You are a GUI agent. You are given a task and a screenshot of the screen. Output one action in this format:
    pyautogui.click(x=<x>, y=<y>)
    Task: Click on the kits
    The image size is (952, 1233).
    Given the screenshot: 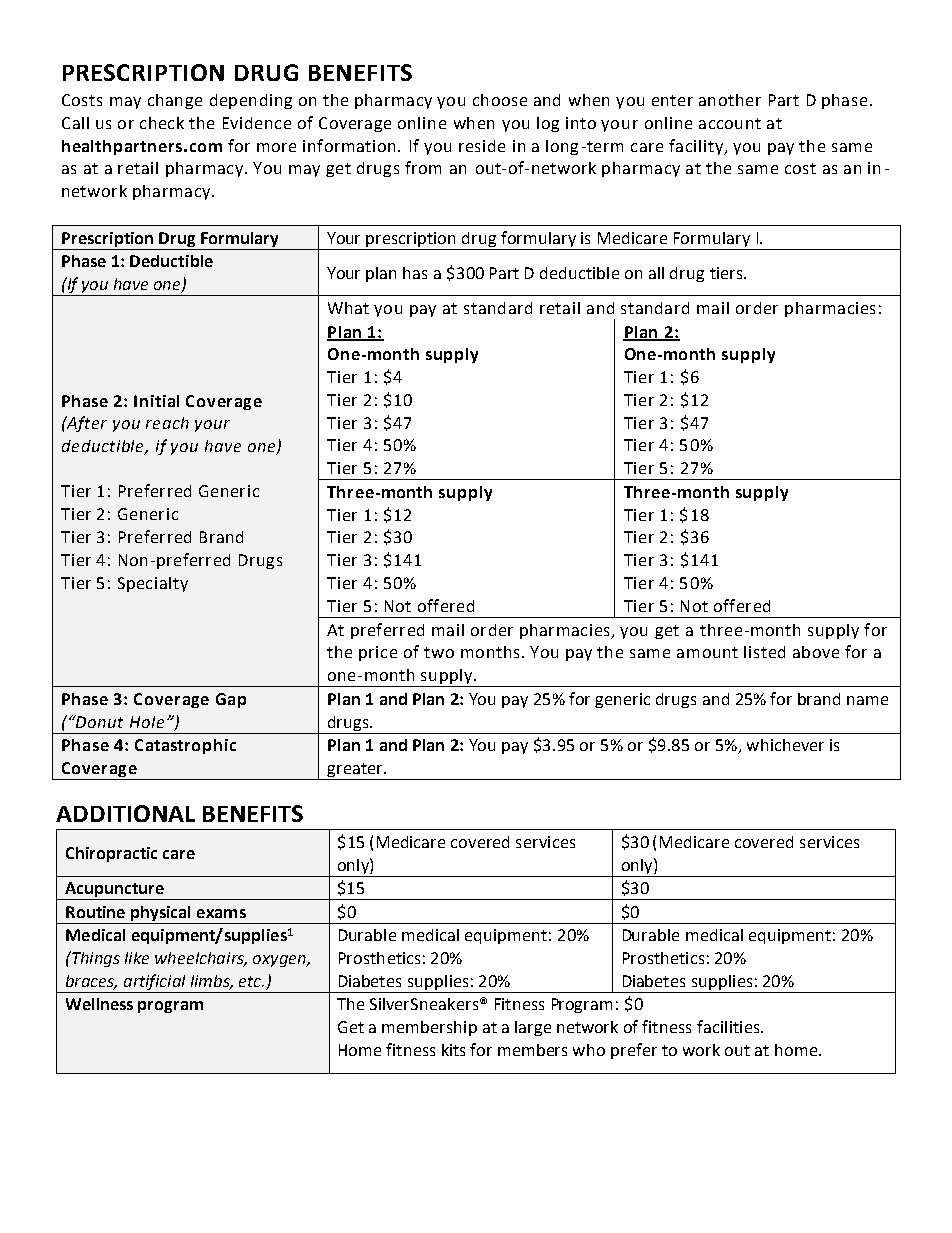 What is the action you would take?
    pyautogui.click(x=453, y=1050)
